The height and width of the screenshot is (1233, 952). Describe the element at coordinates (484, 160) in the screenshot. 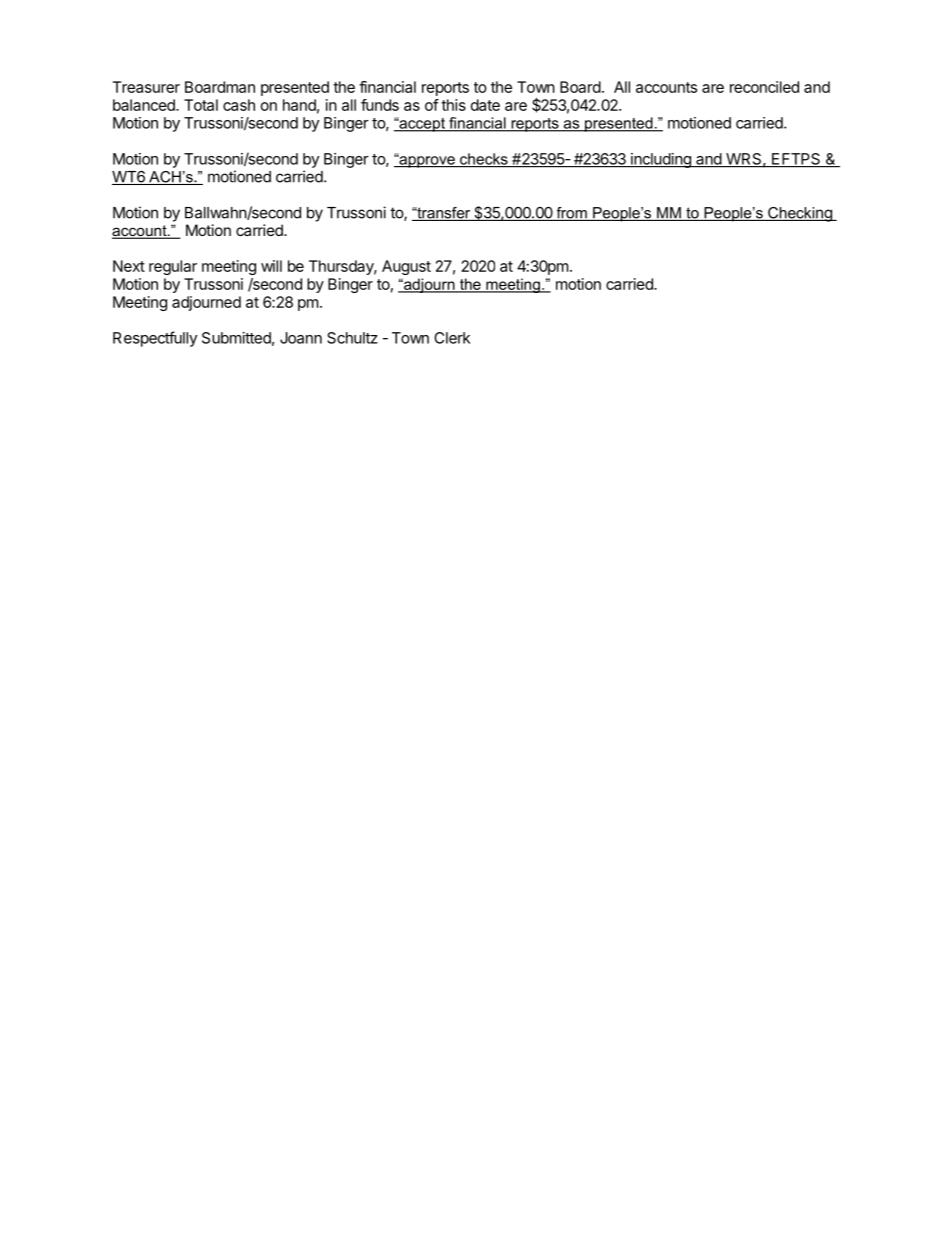

I see `checks` at that location.
